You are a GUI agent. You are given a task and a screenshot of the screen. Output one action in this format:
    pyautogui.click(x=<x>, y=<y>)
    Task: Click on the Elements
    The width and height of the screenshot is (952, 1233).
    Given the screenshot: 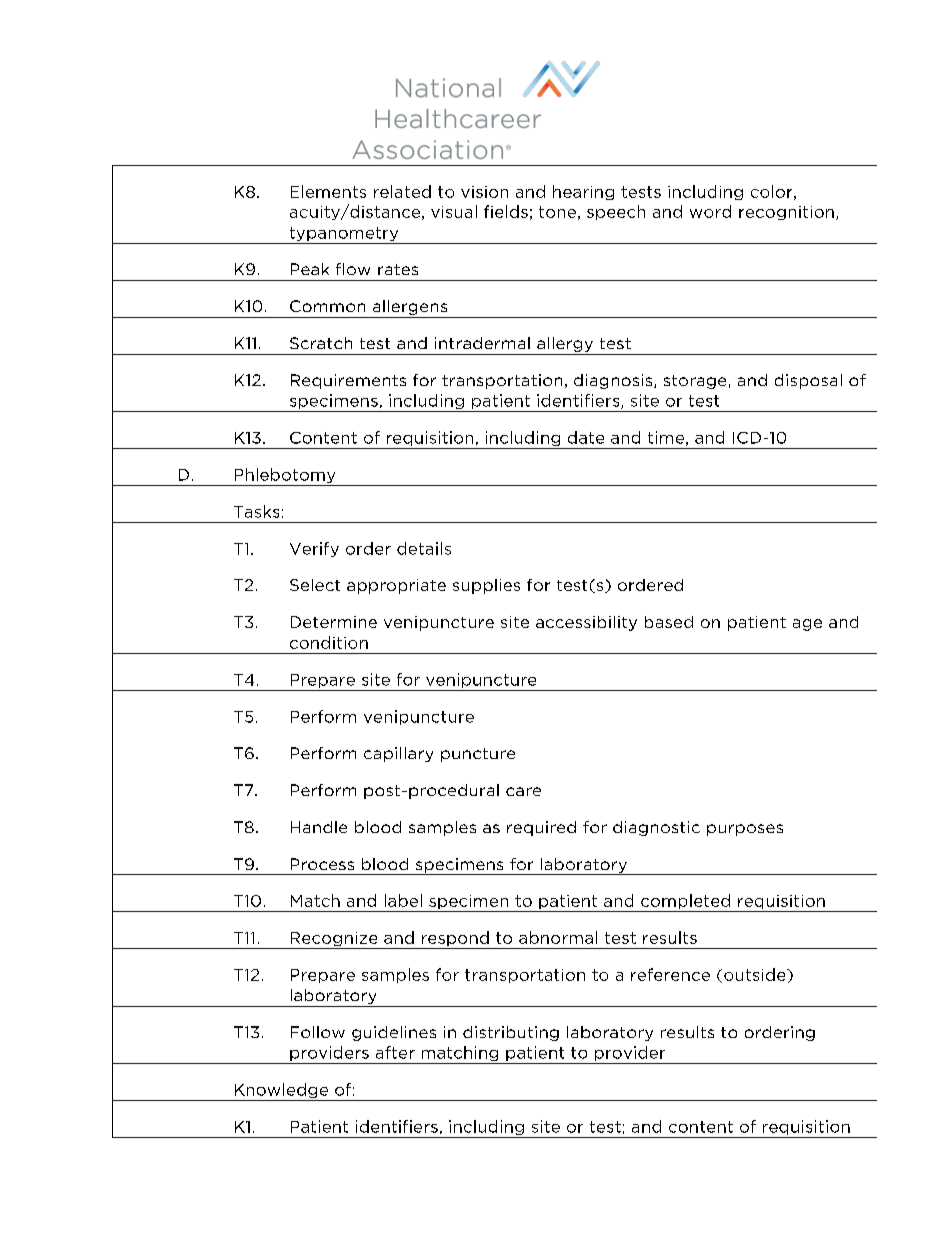 What is the action you would take?
    pyautogui.click(x=328, y=191)
